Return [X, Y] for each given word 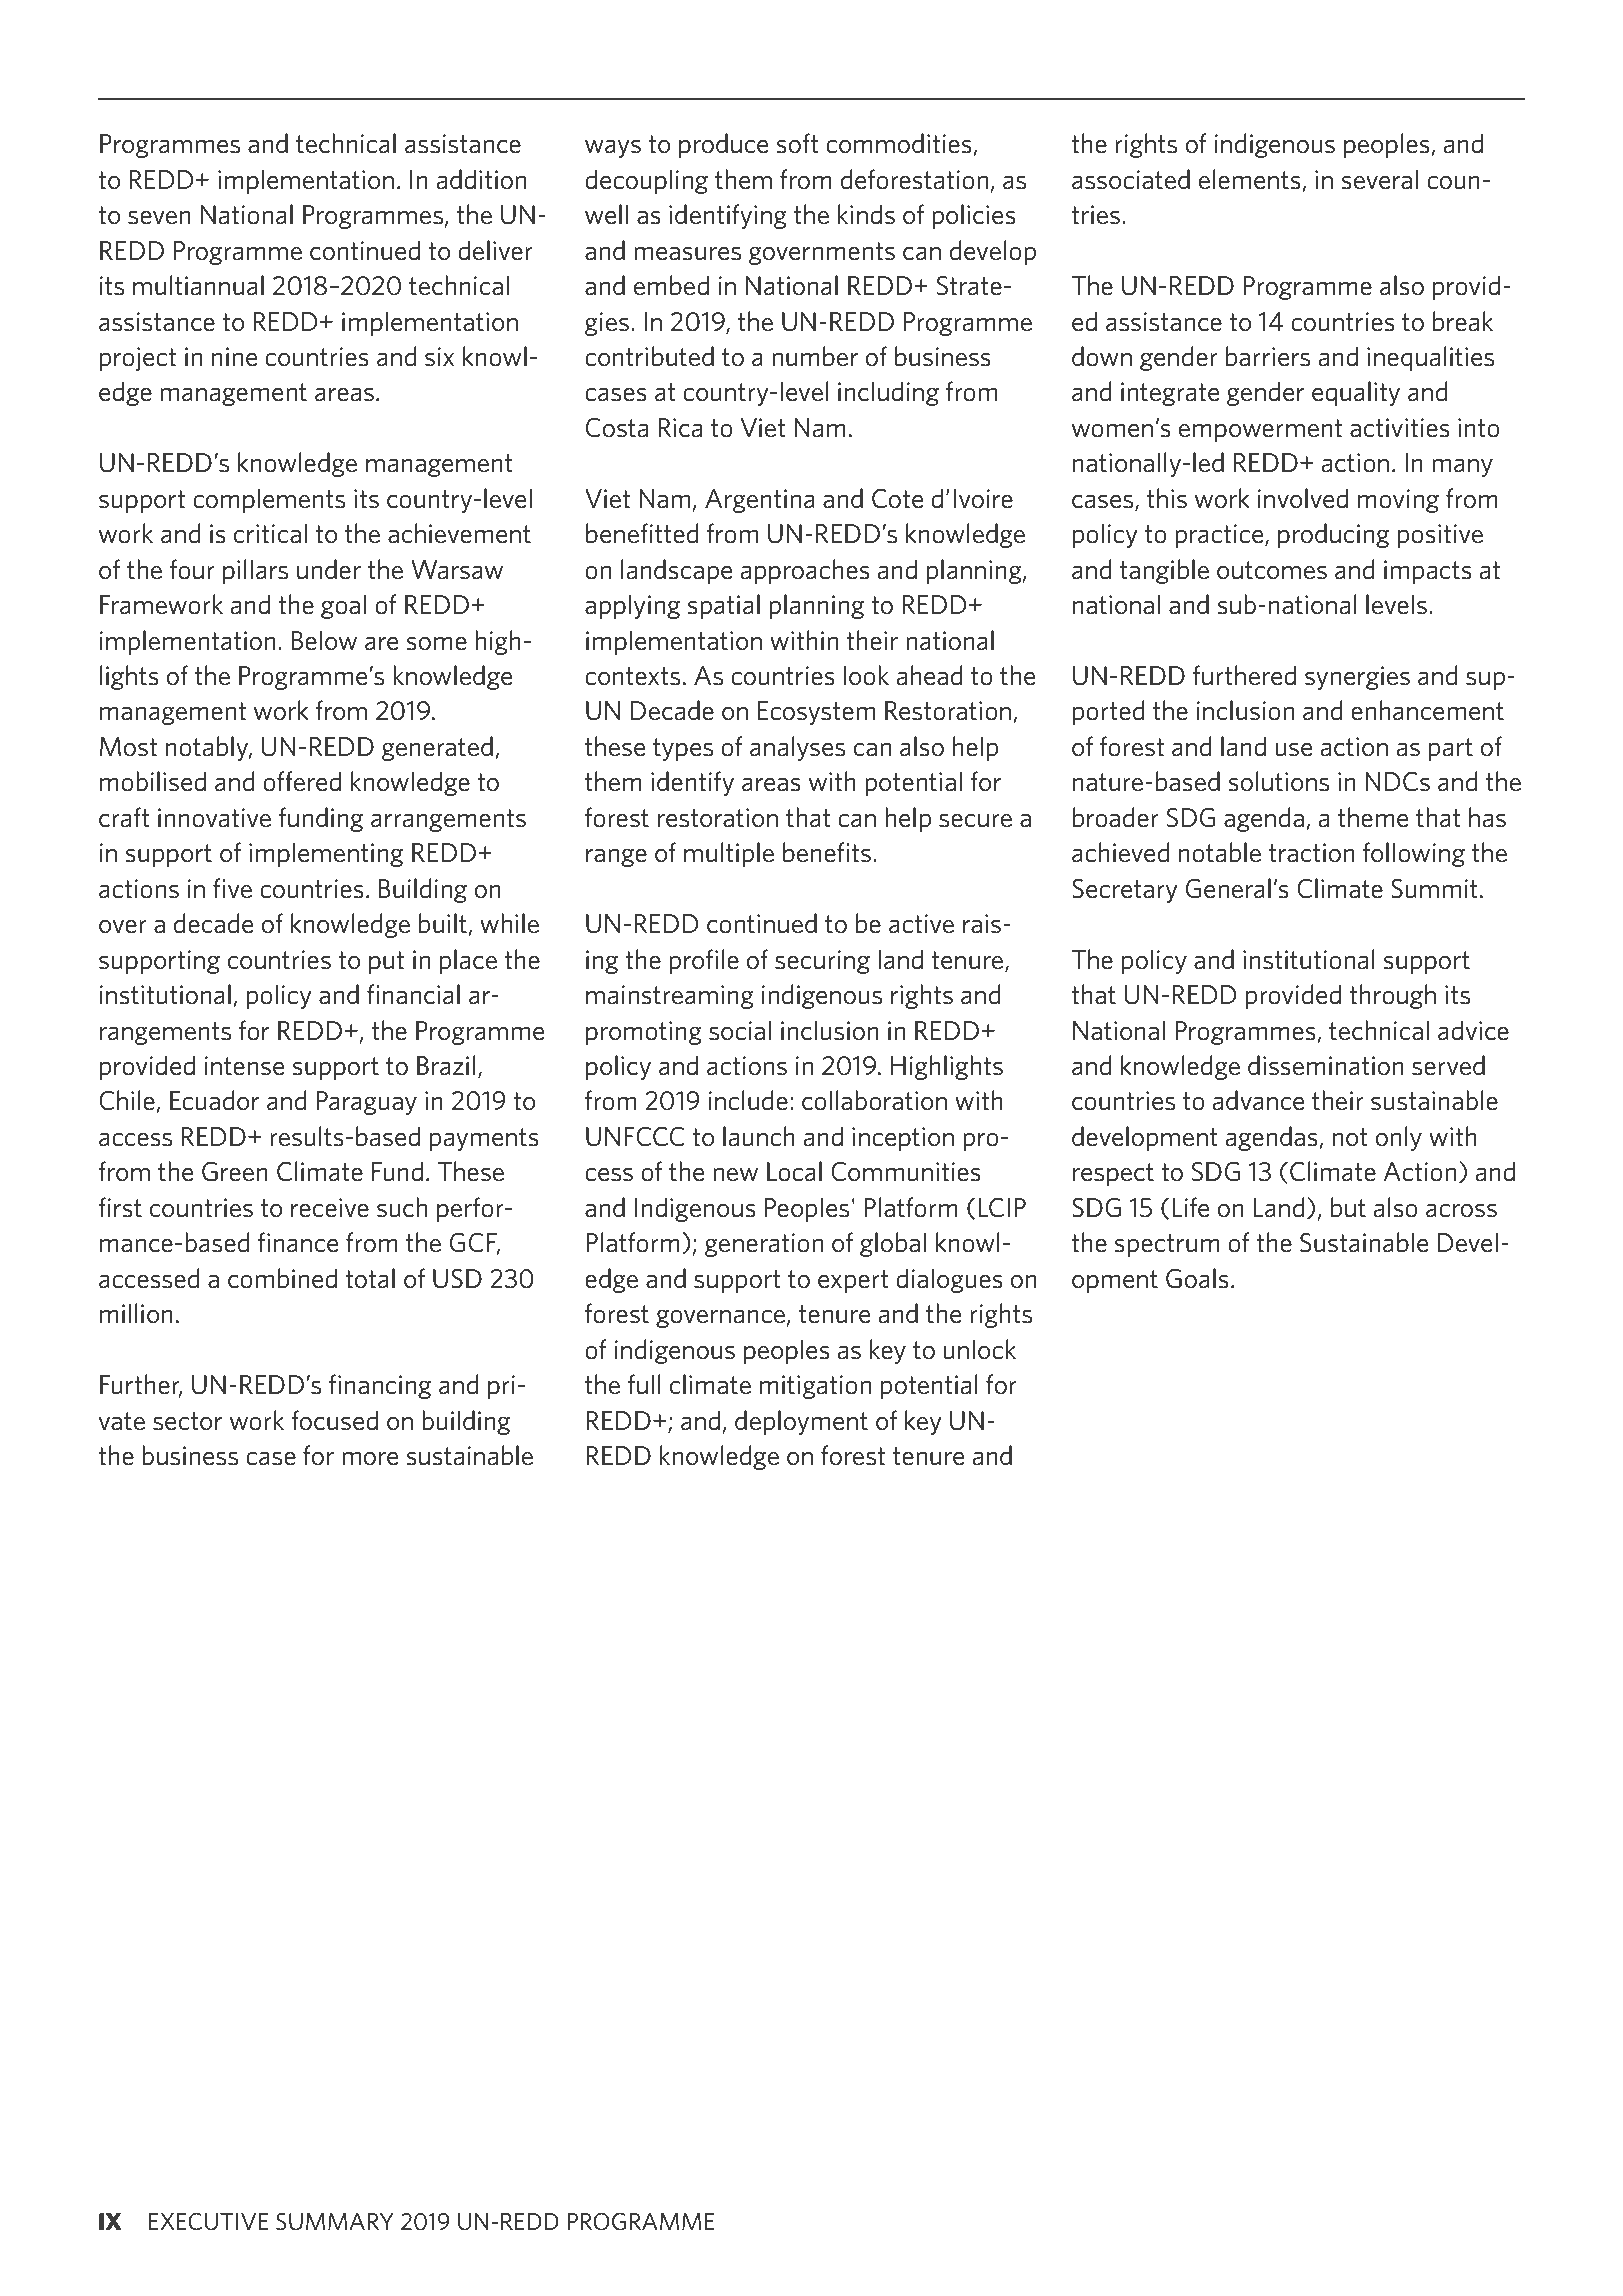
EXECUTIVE [209, 2221]
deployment [801, 1422]
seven [159, 218]
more [370, 1459]
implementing [326, 854]
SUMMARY [335, 2222]
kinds [866, 214]
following [1414, 854]
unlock [980, 1349]
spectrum [1167, 1245]
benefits [827, 852]
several [1380, 179]
